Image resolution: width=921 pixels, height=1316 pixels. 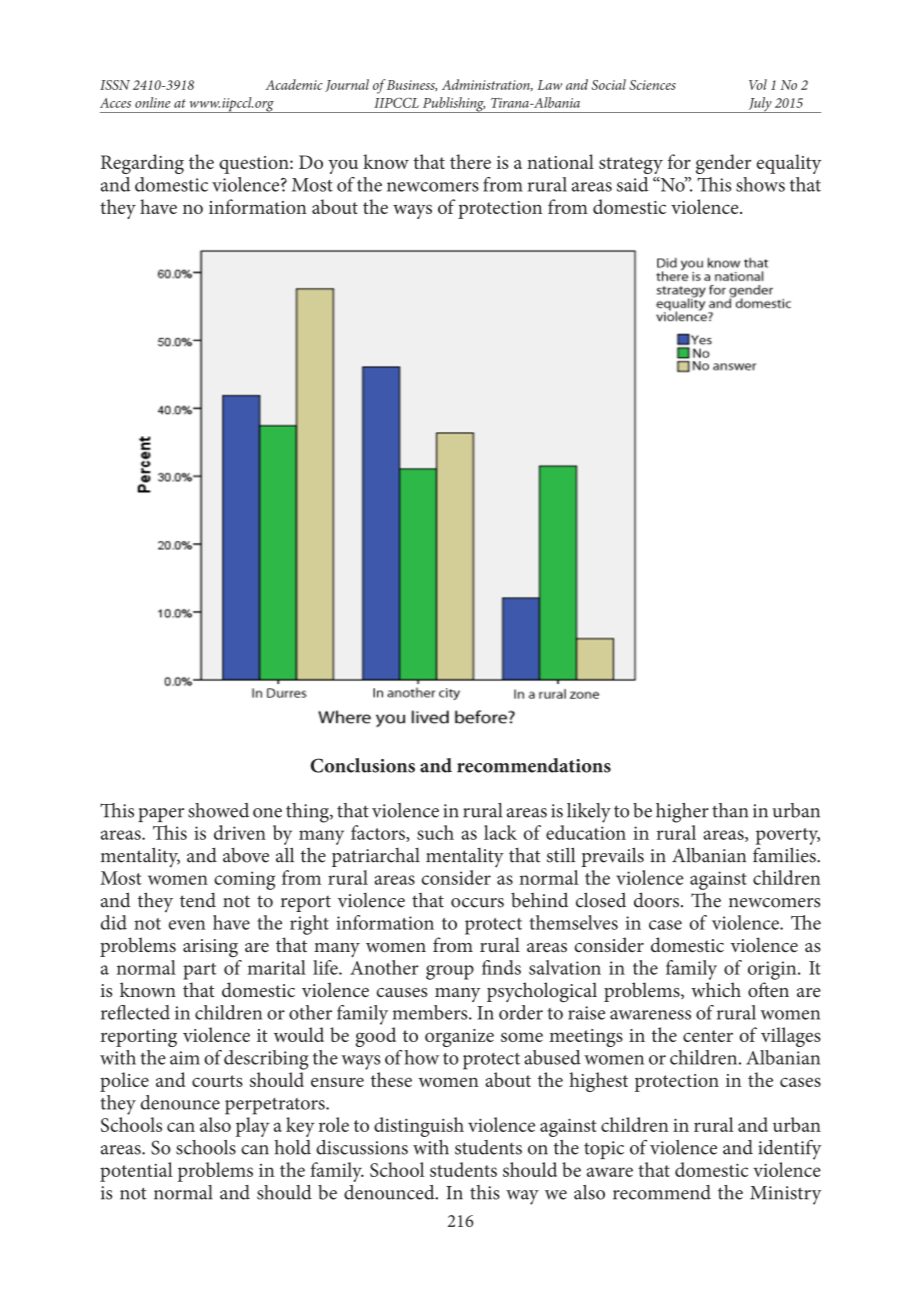 I want to click on Regarding, so click(x=142, y=164).
